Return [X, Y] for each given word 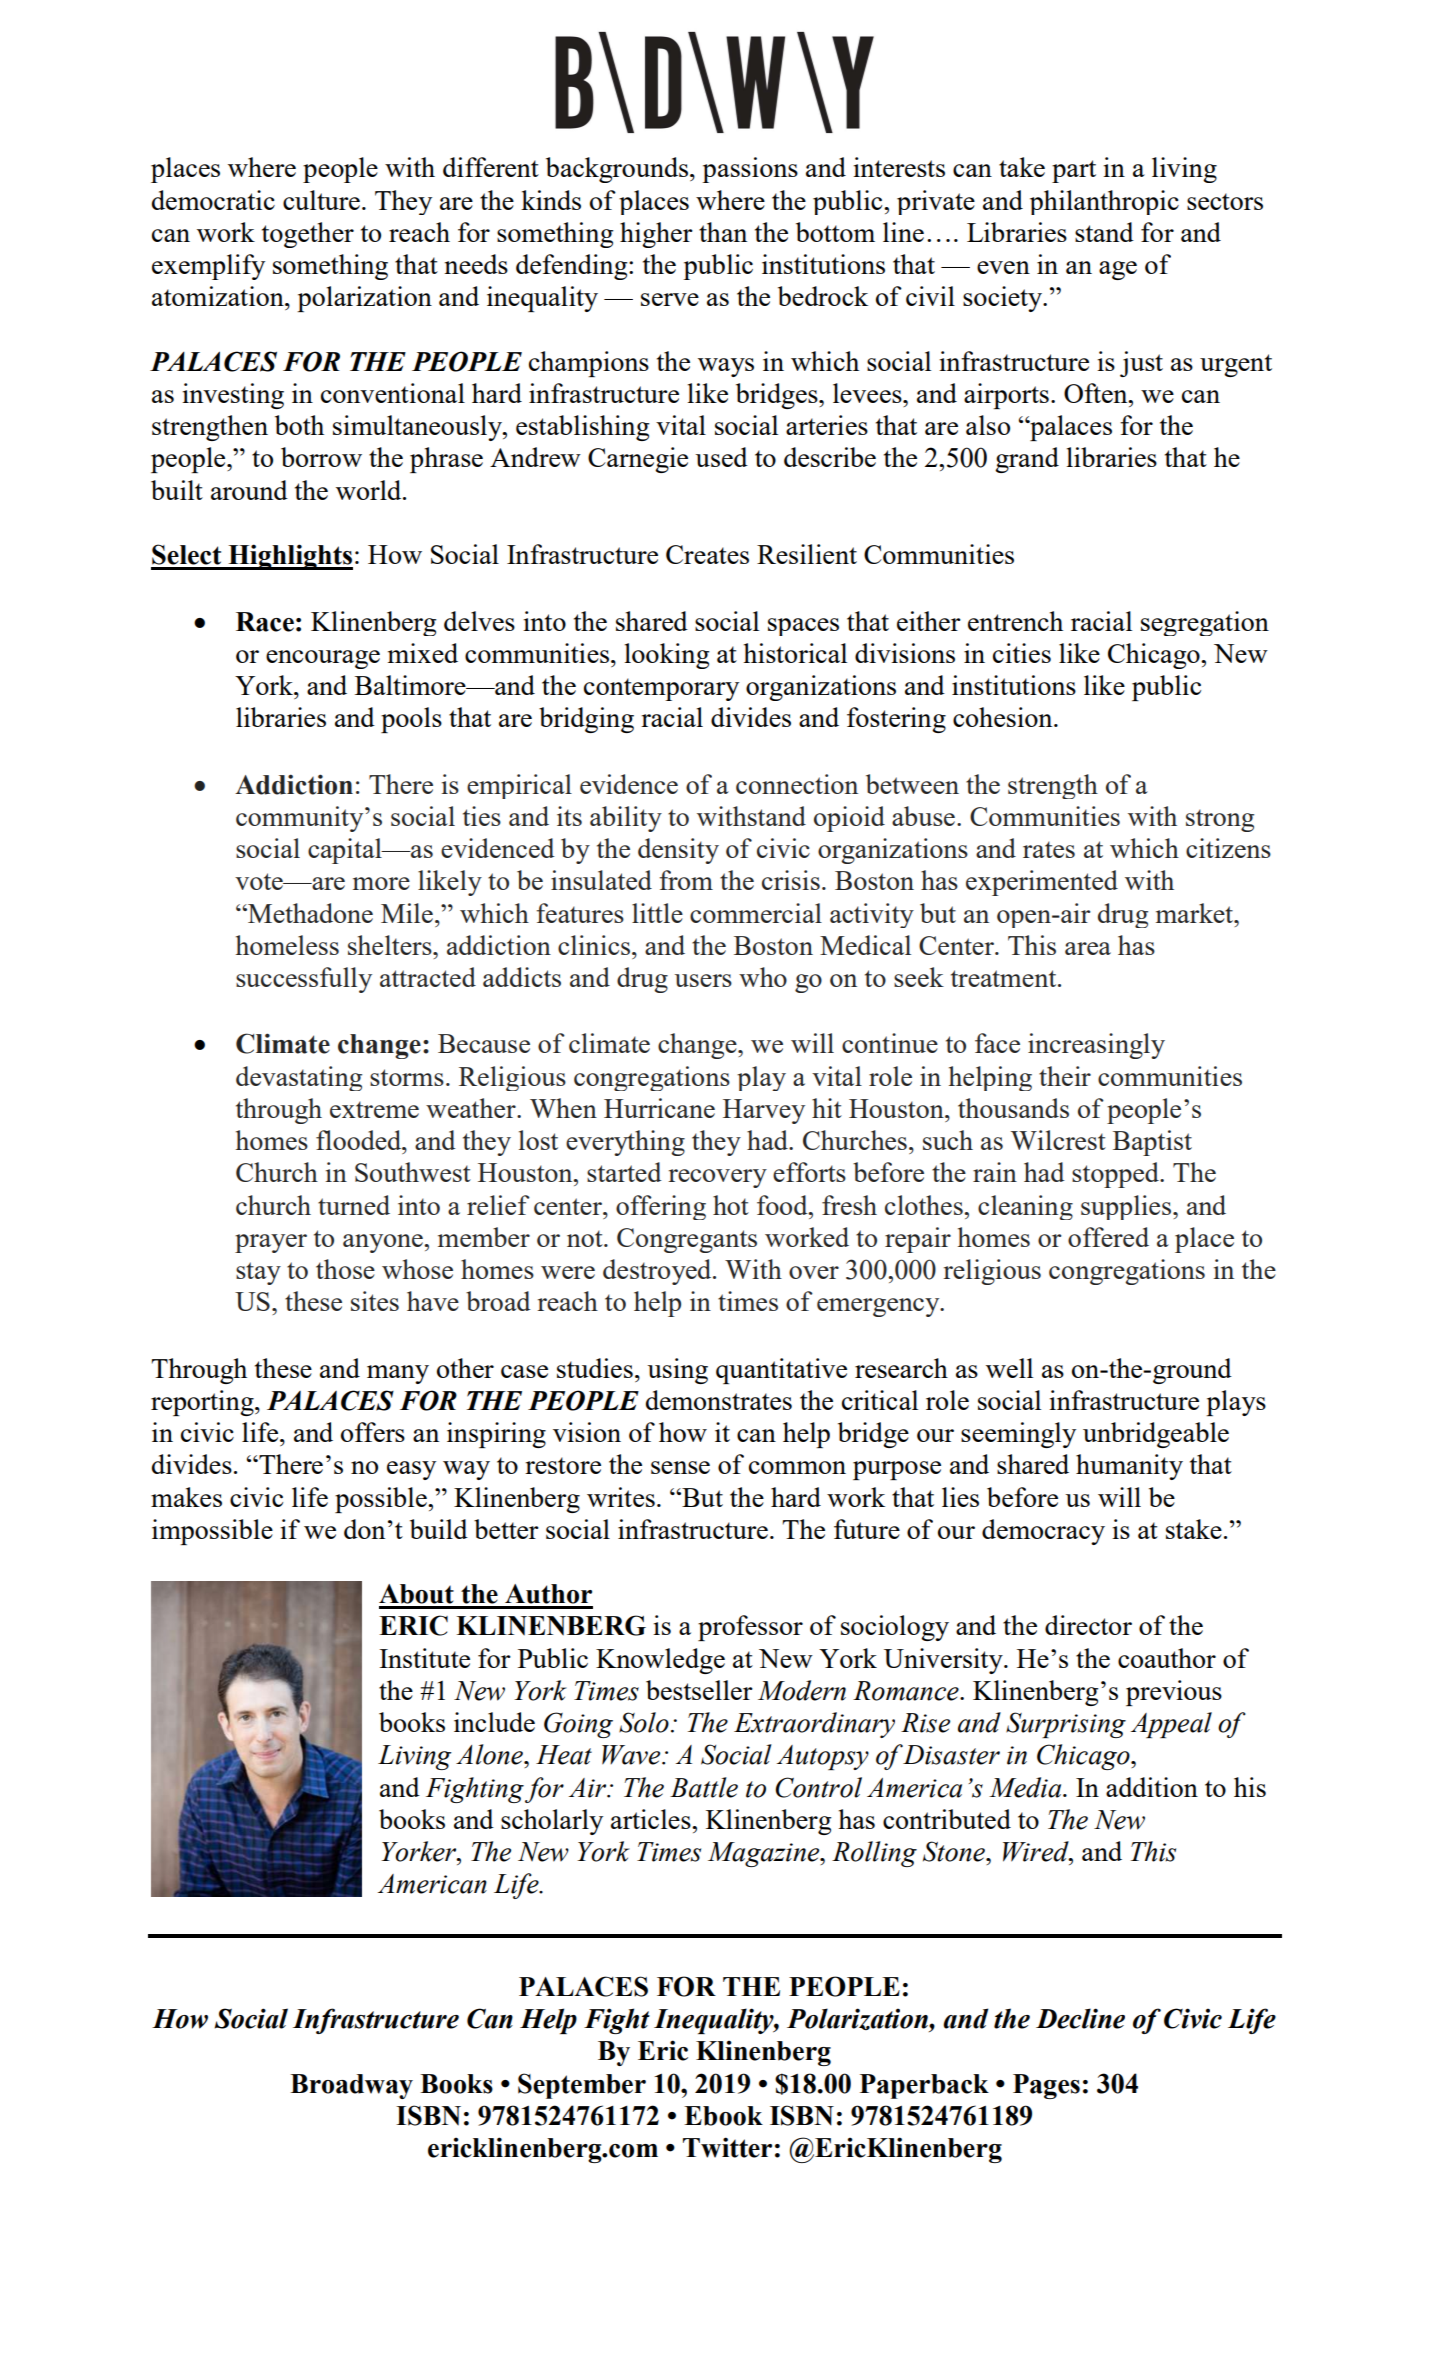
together [308, 235]
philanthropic [1104, 202]
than [723, 232]
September [582, 2086]
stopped [1116, 1175]
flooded [360, 1140]
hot [731, 1205]
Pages [1046, 2086]
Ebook [723, 2116]
